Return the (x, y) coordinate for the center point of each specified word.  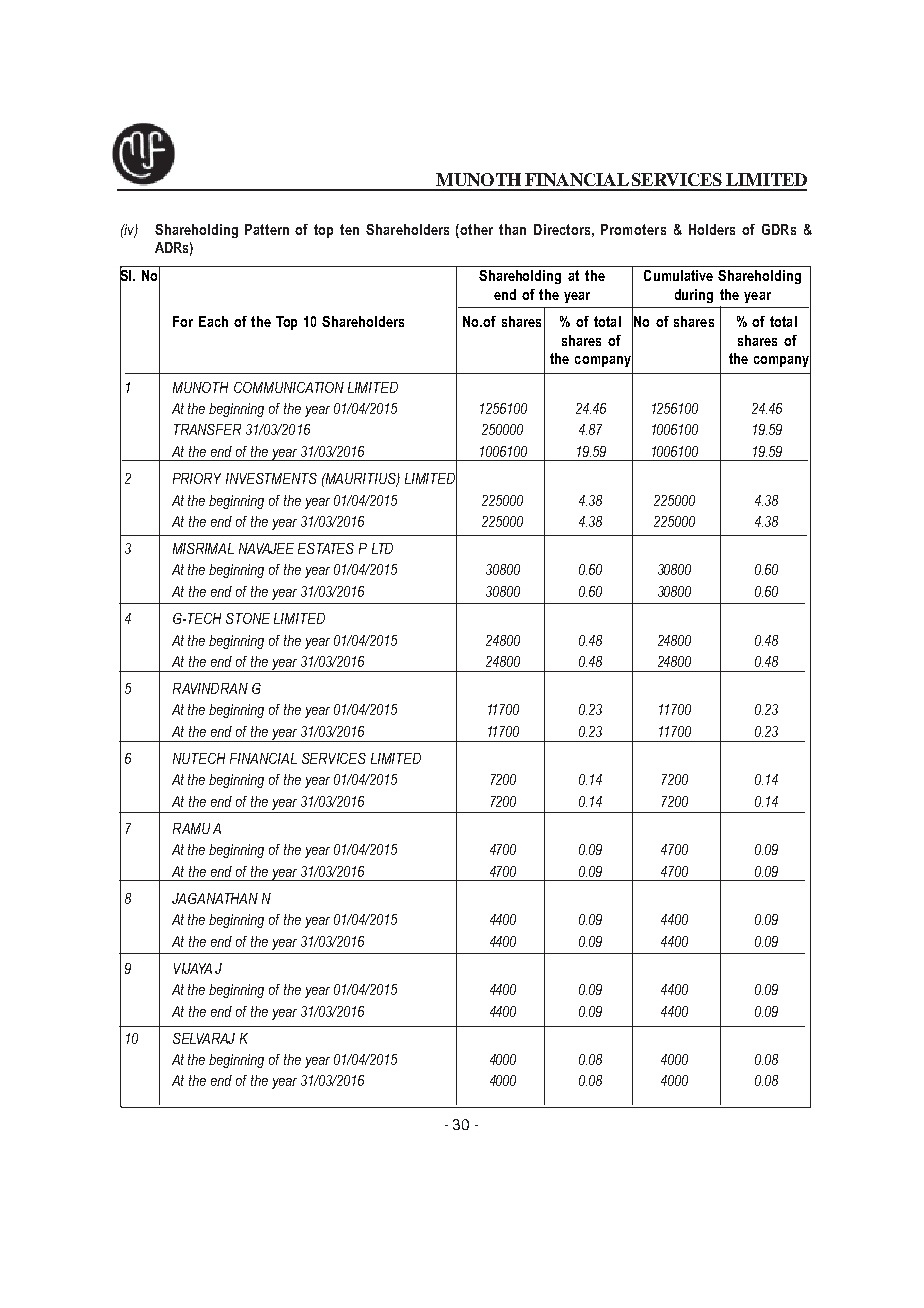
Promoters (633, 229)
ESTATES (326, 548)
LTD (382, 548)
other (476, 229)
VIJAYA (193, 968)
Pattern (267, 229)
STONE (248, 618)
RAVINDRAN (210, 688)
